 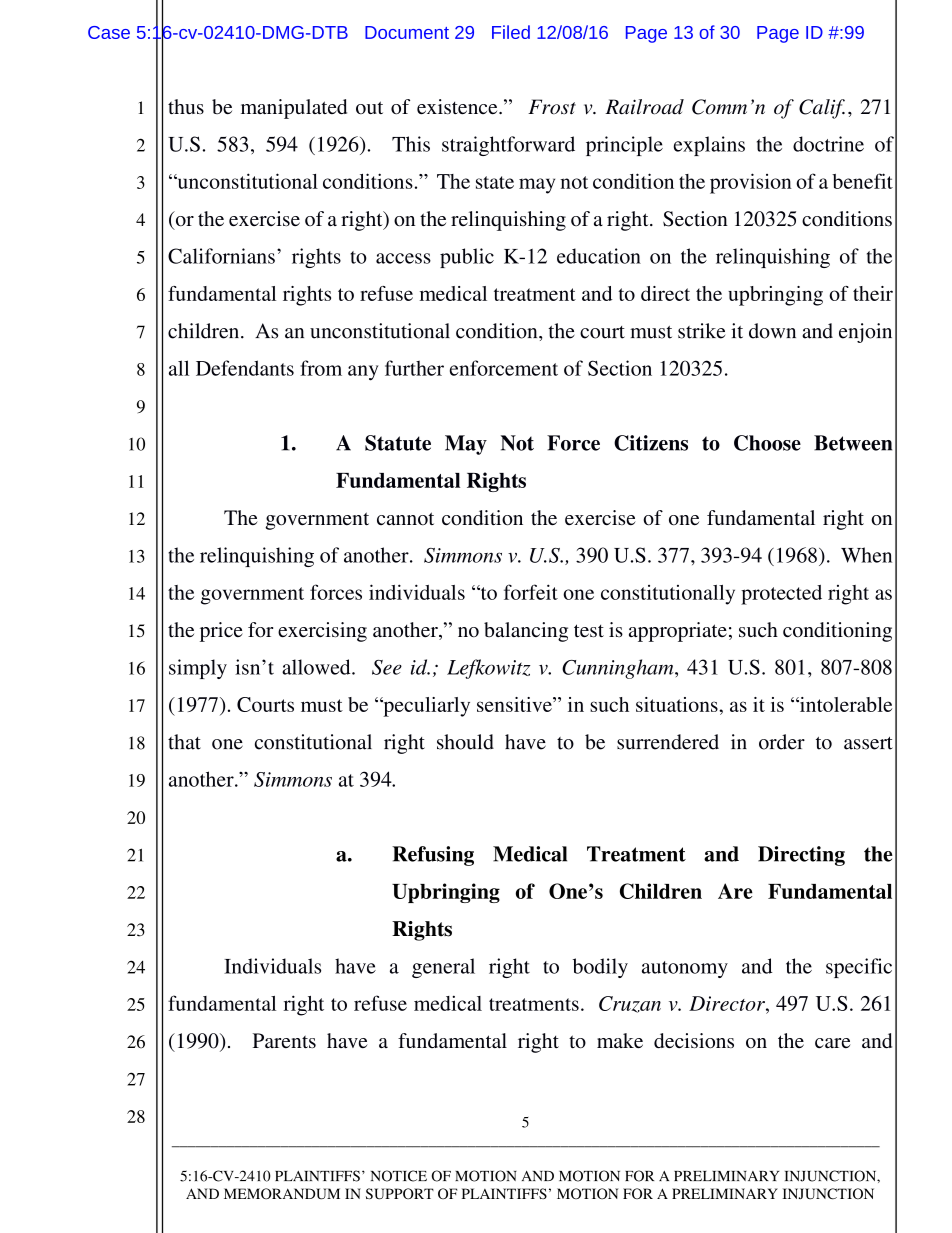 What do you see at coordinates (511, 32) in the page?
I see `Filed` at bounding box center [511, 32].
